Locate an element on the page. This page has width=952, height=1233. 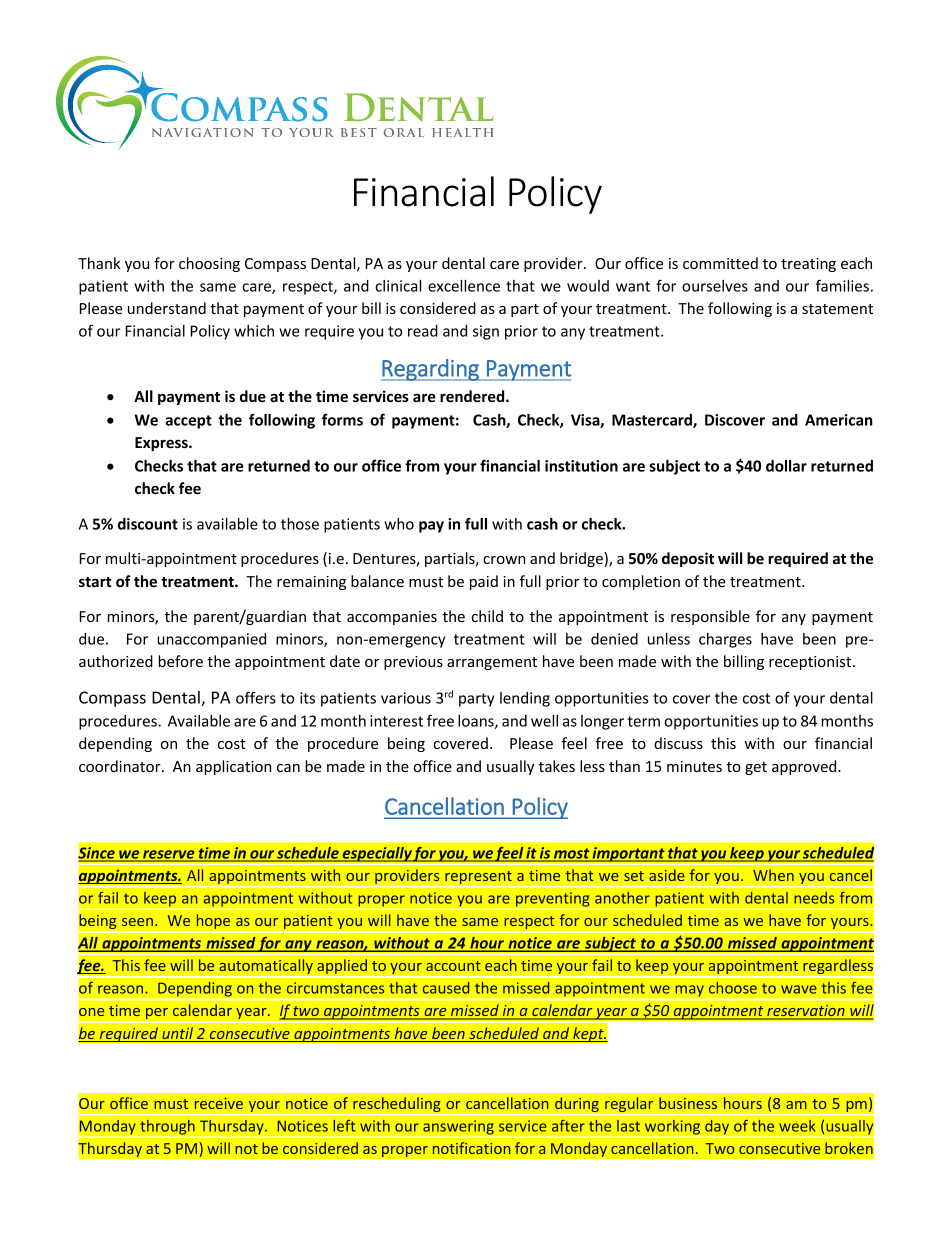
represent is located at coordinates (478, 879).
